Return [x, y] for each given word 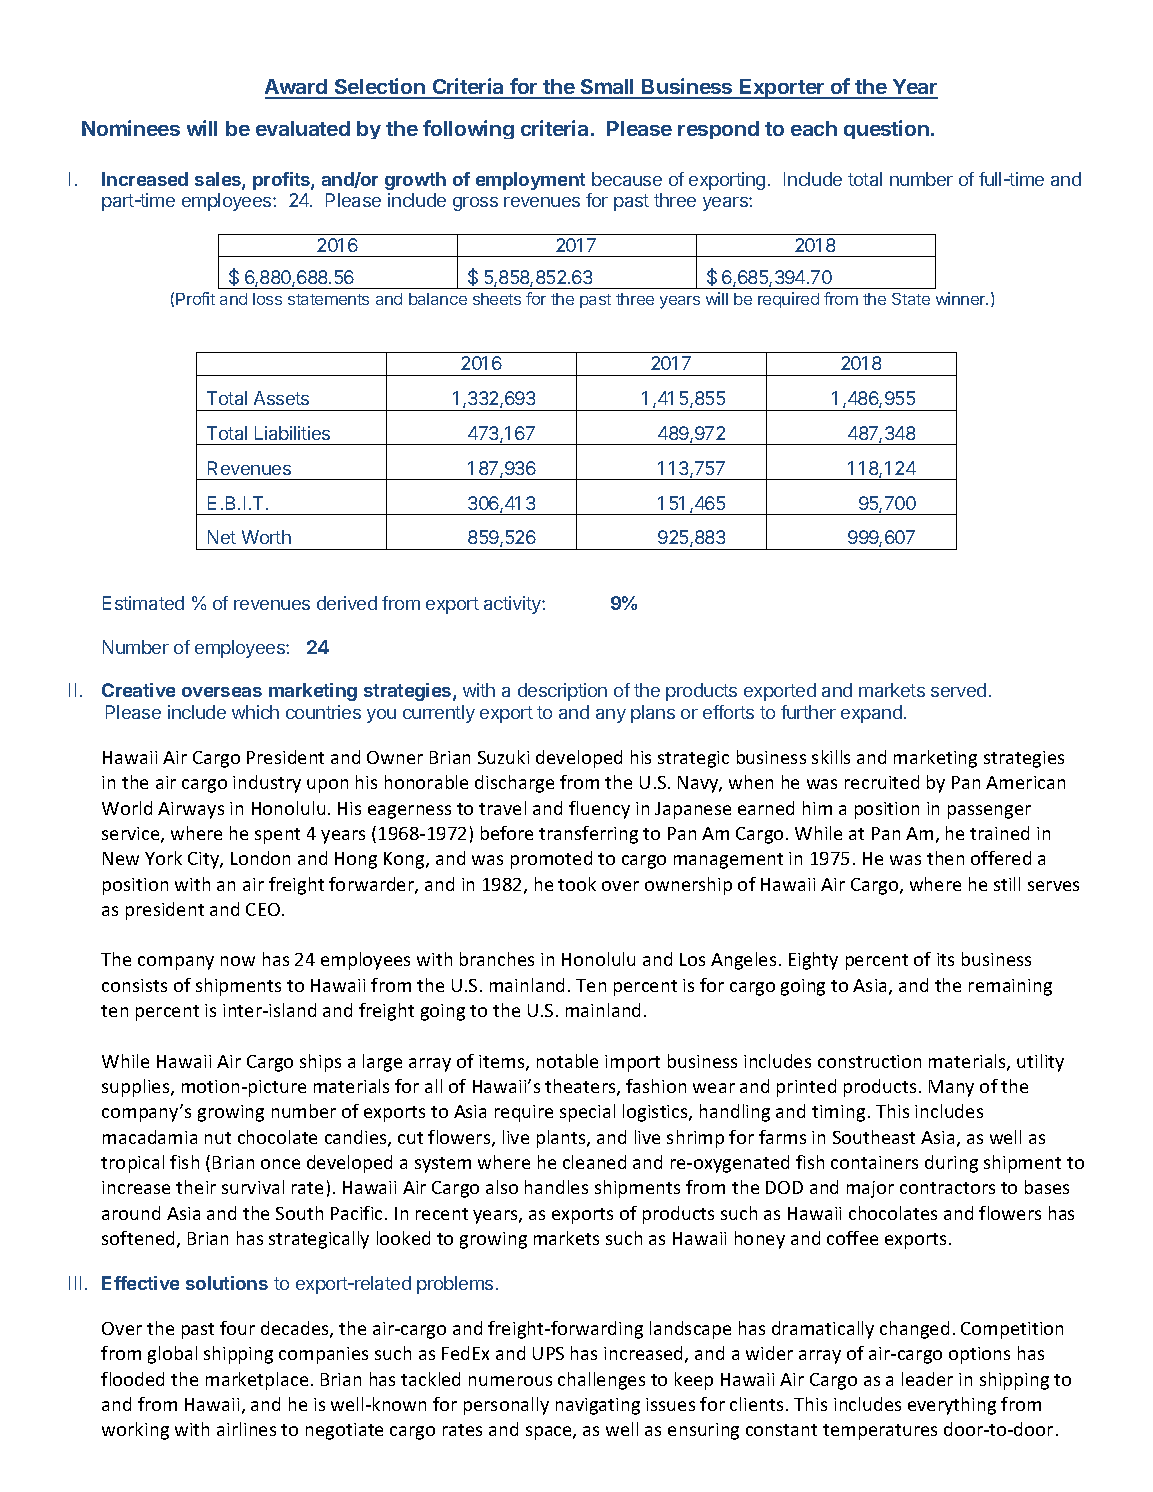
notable [567, 1061]
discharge [514, 784]
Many [951, 1088]
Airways [191, 810]
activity [513, 605]
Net [222, 537]
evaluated [303, 128]
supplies [137, 1088]
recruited [882, 782]
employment [530, 181]
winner [962, 298]
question [886, 129]
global [172, 1355]
